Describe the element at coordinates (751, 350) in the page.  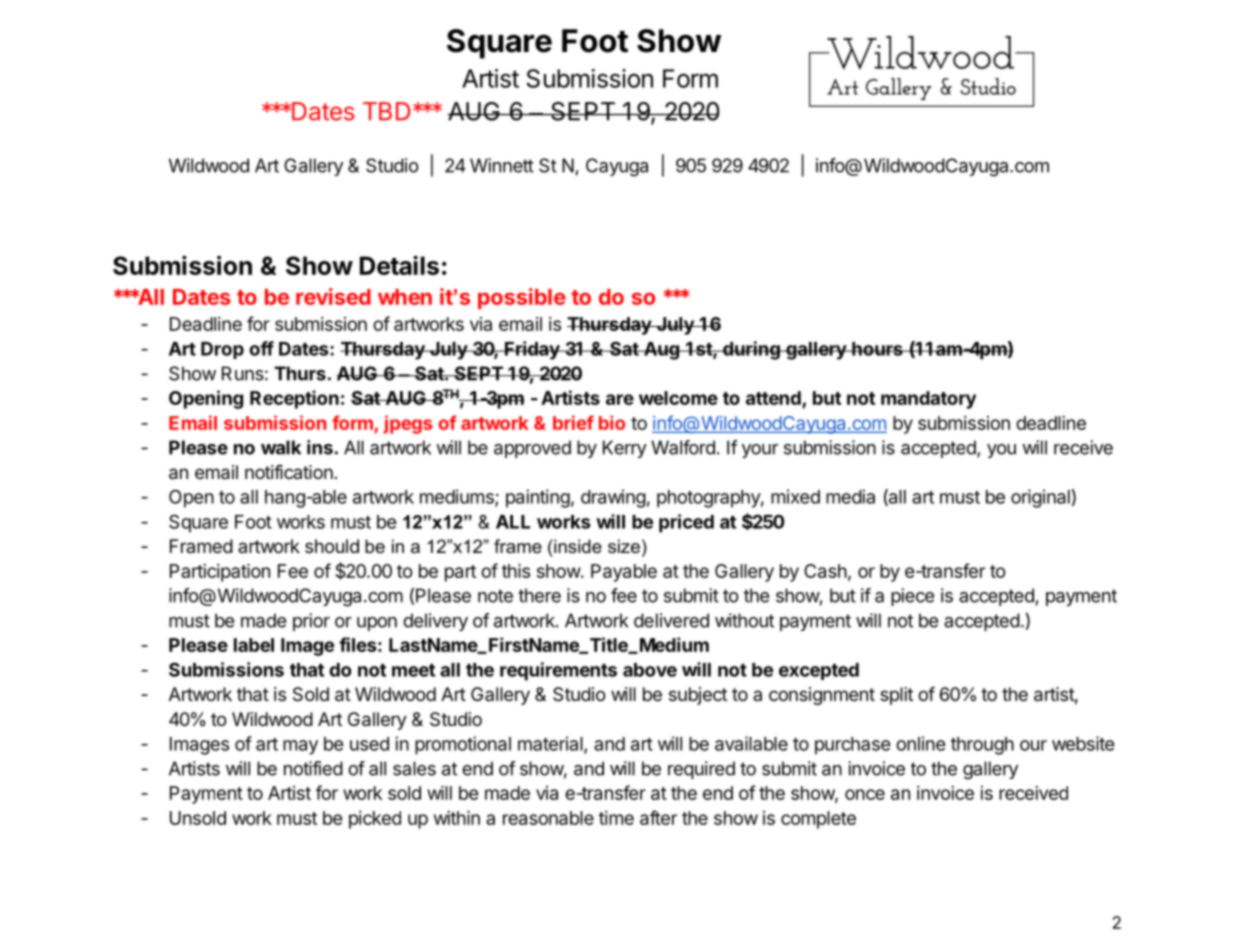
I see `during` at that location.
